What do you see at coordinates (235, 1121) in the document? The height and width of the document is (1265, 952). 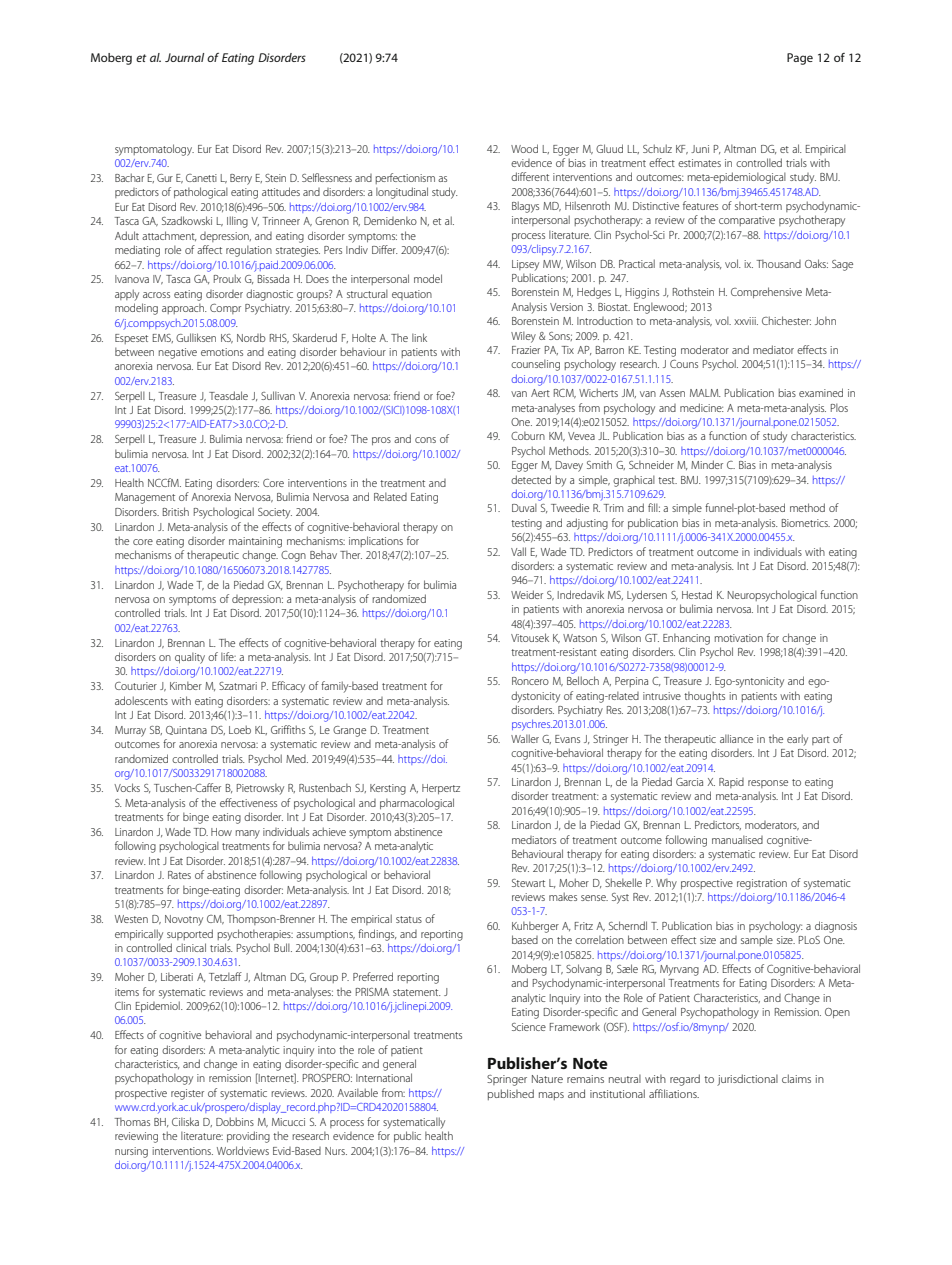 I see `Dobbins` at bounding box center [235, 1121].
